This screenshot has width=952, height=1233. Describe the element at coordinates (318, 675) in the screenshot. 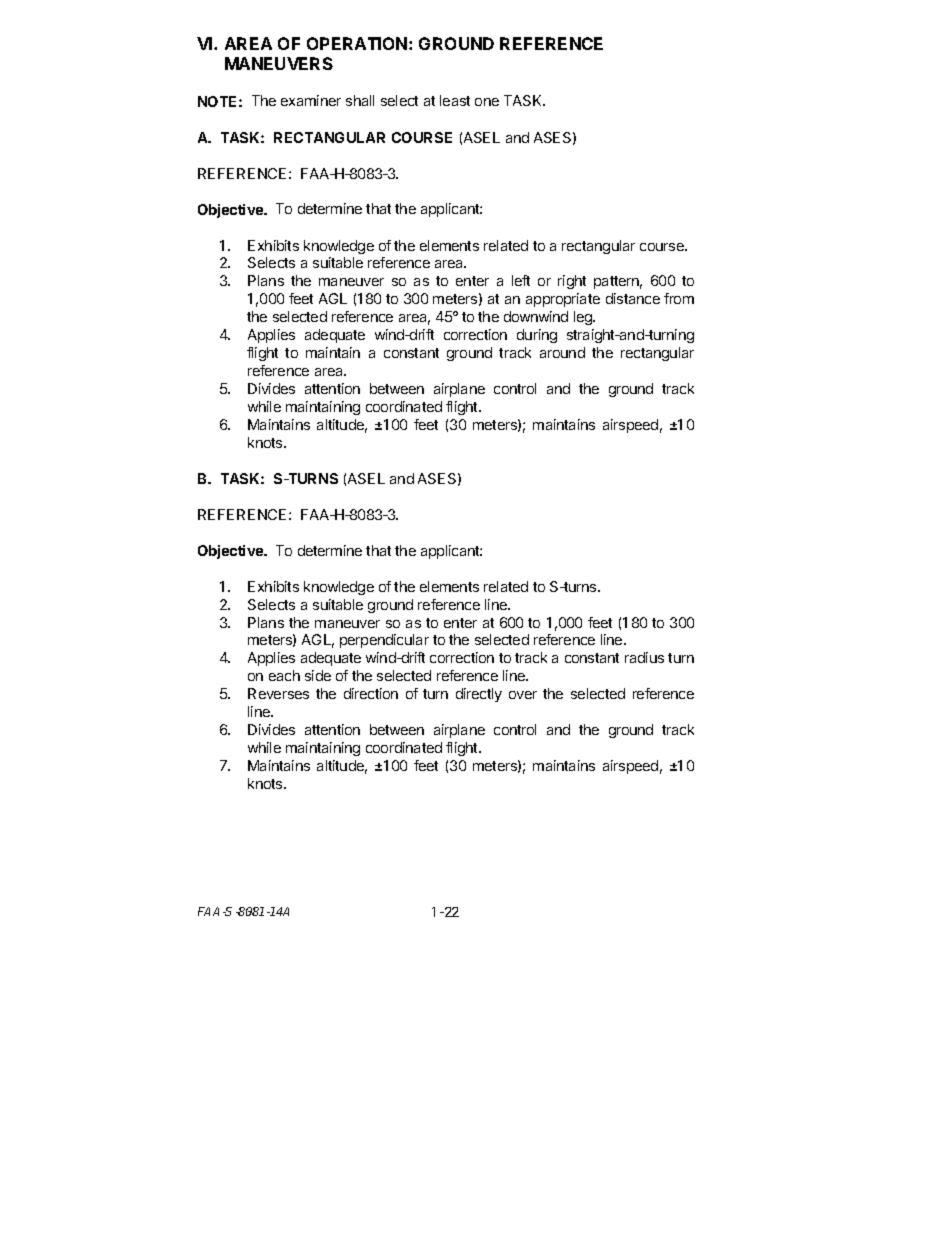

I see `side` at that location.
